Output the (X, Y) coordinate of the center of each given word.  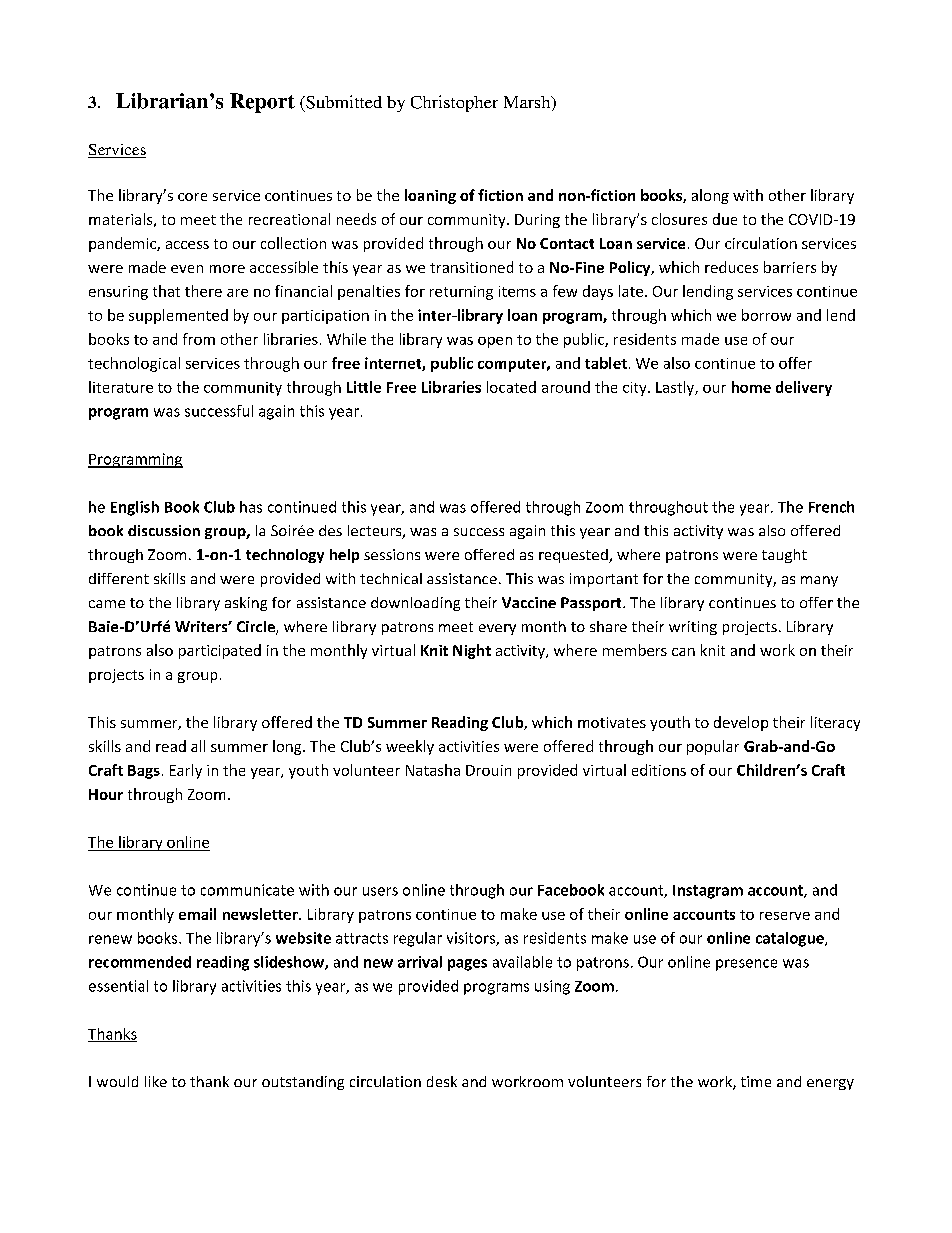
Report (262, 103)
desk (442, 1081)
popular (713, 747)
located (511, 387)
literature (121, 387)
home (751, 387)
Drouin (488, 770)
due (725, 219)
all (198, 746)
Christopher (454, 103)
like (156, 1081)
